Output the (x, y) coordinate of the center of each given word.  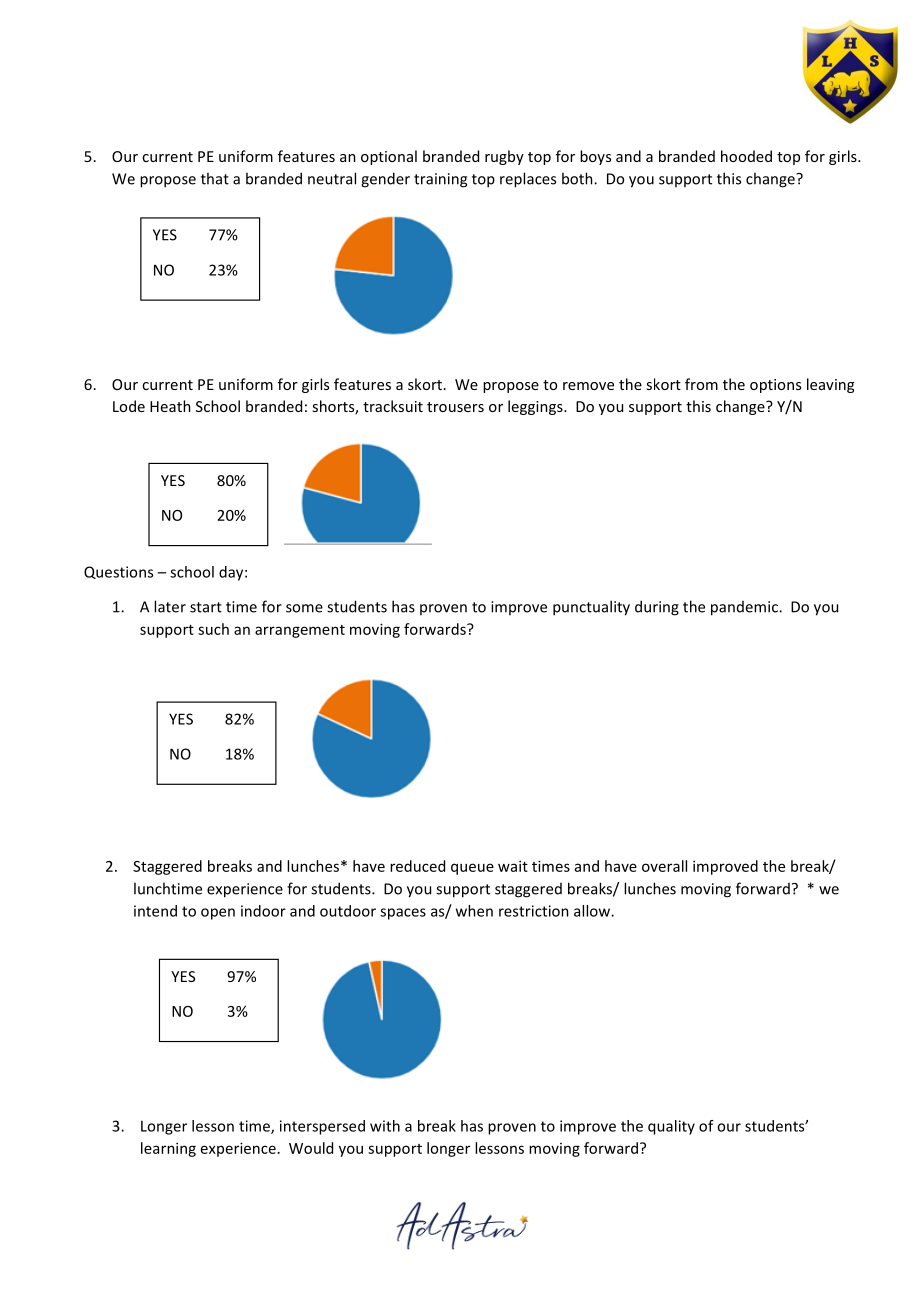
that (215, 178)
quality (671, 1127)
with (385, 1126)
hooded (746, 156)
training (440, 180)
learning (168, 1149)
